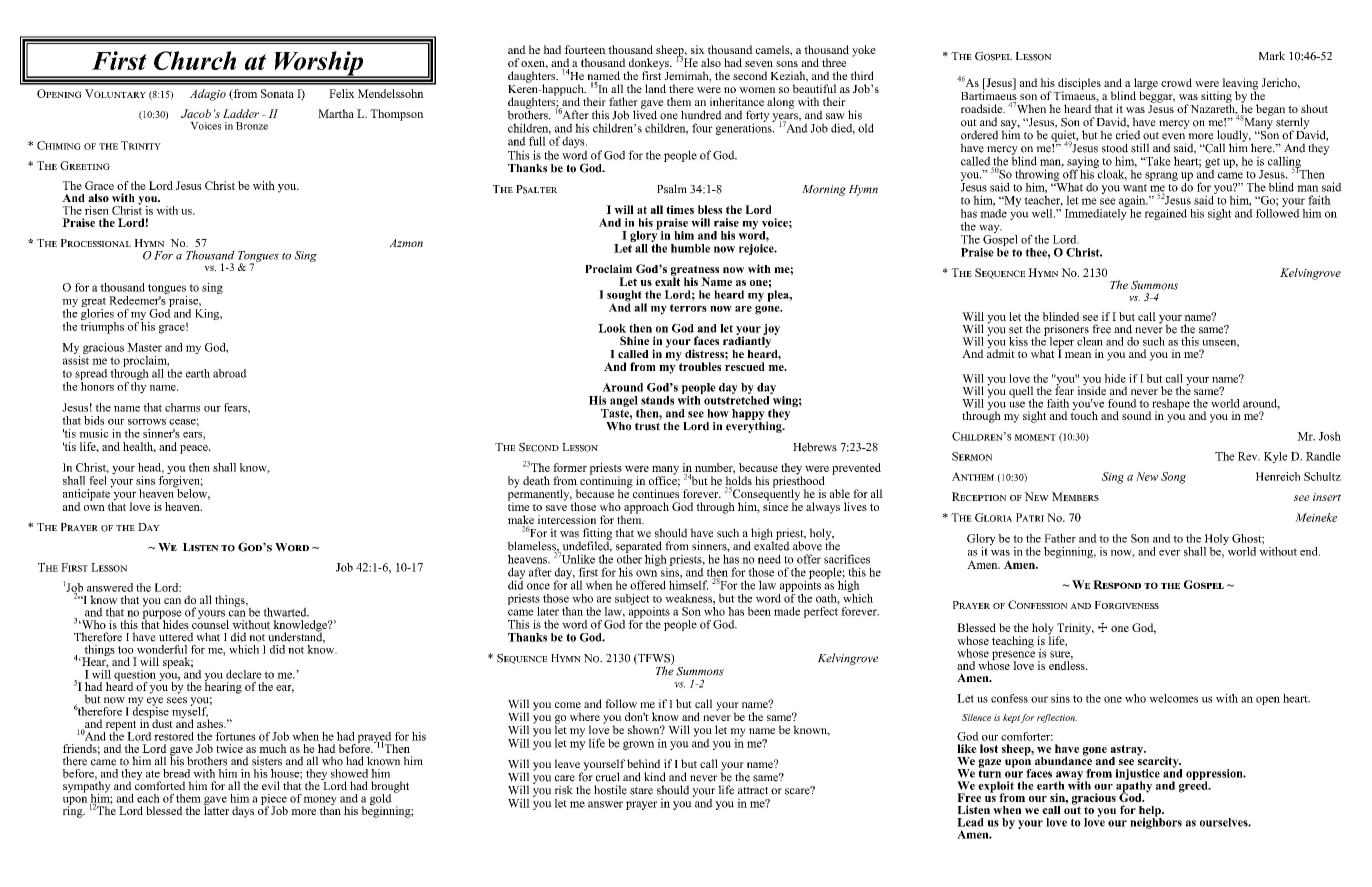 This page has height=887, width=1372. I want to click on thwarted, so click(286, 612).
